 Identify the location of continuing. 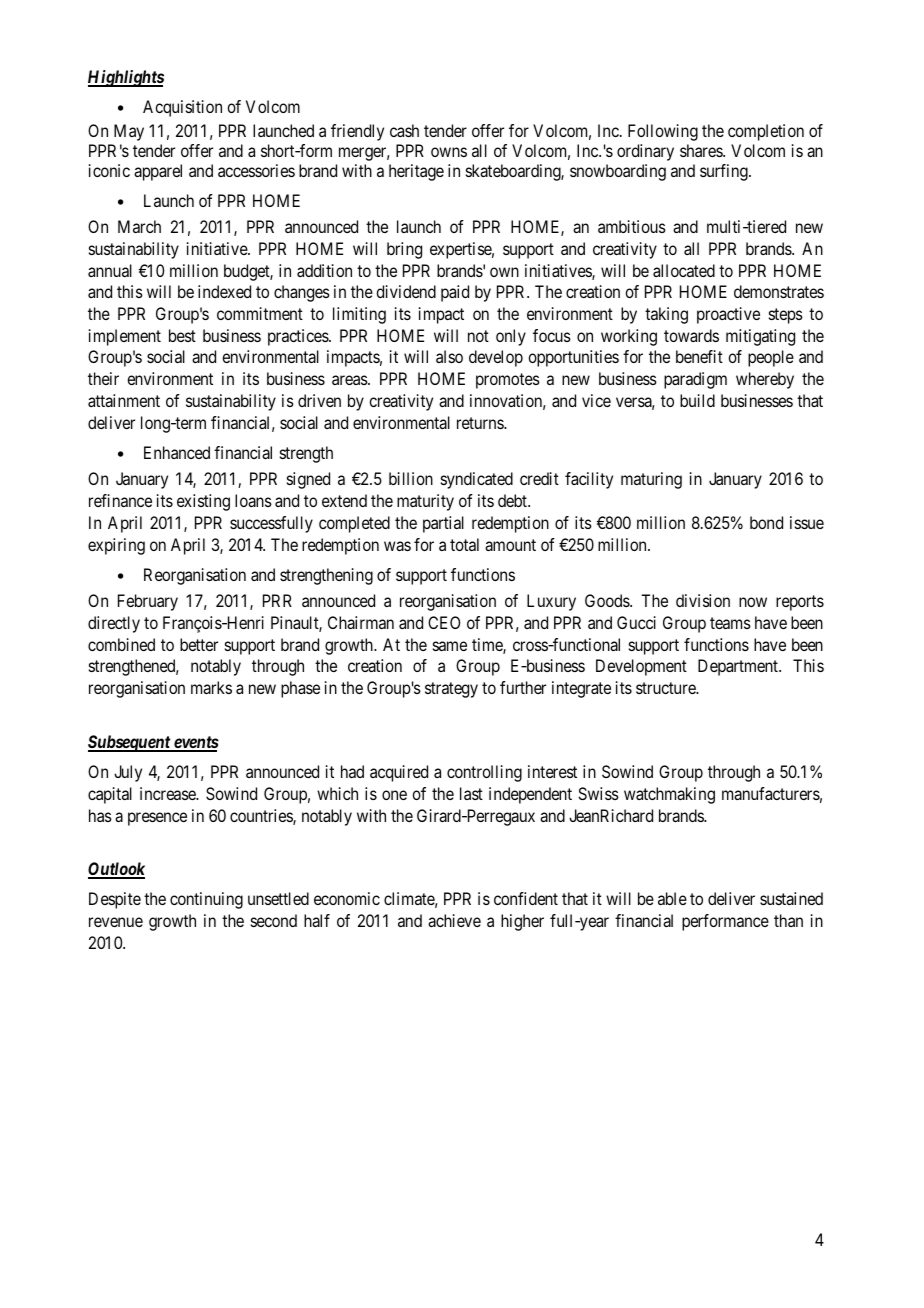
(206, 900).
